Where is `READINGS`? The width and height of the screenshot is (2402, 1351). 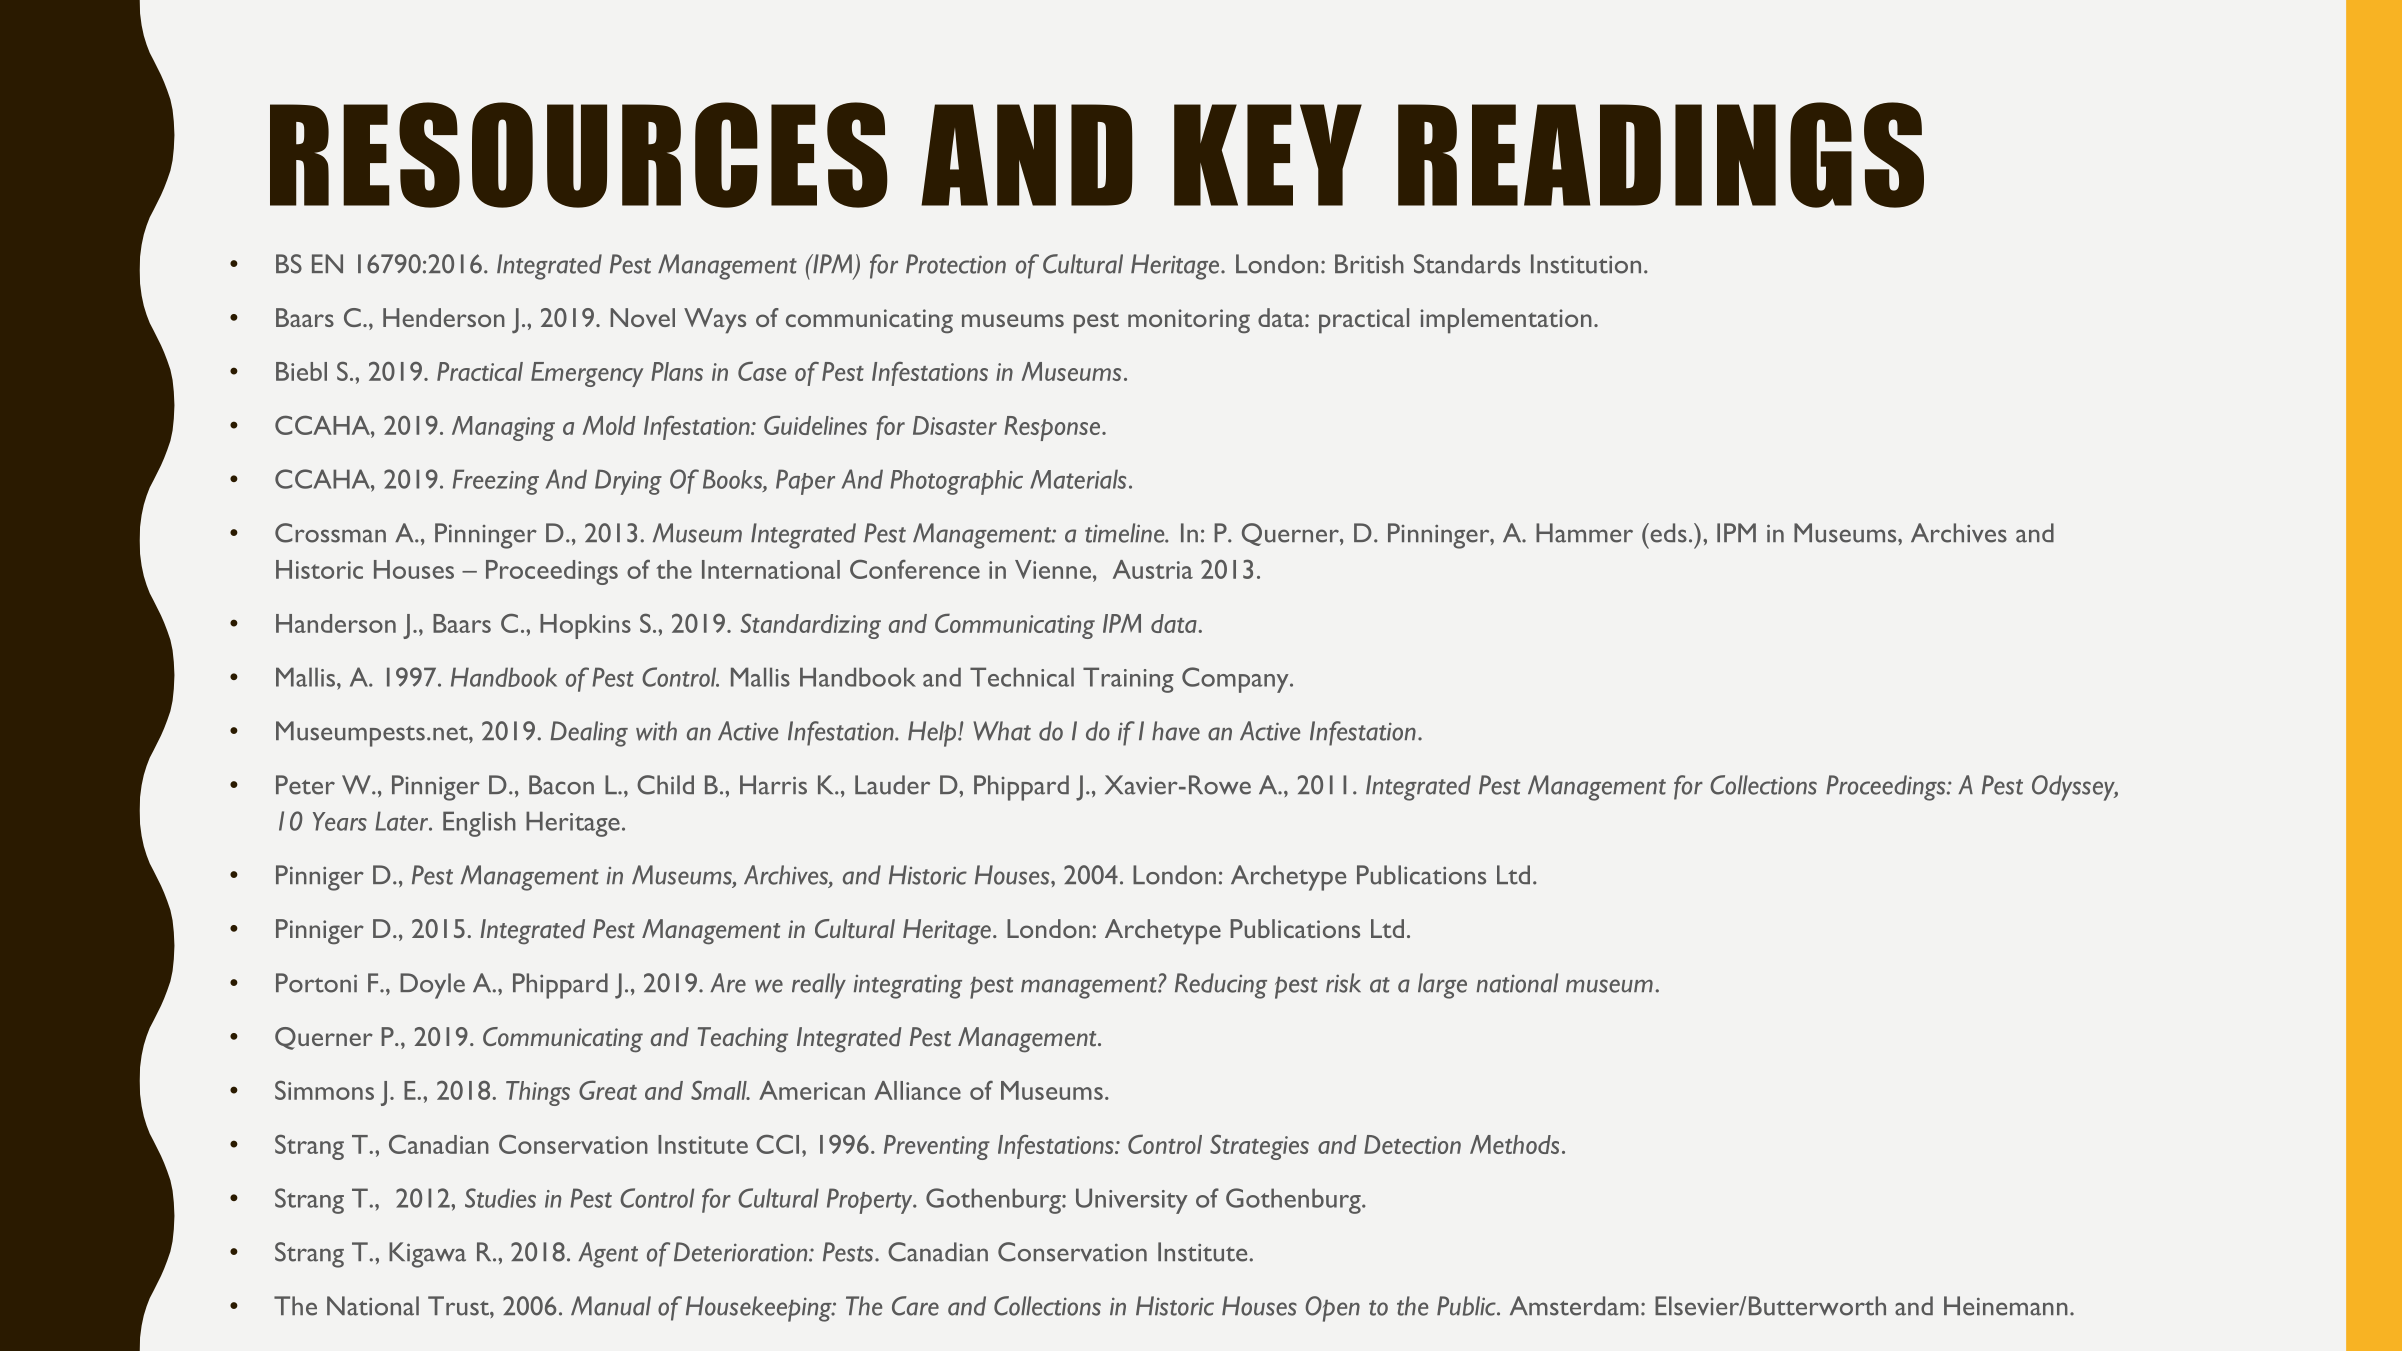
READINGS is located at coordinates (1661, 155).
